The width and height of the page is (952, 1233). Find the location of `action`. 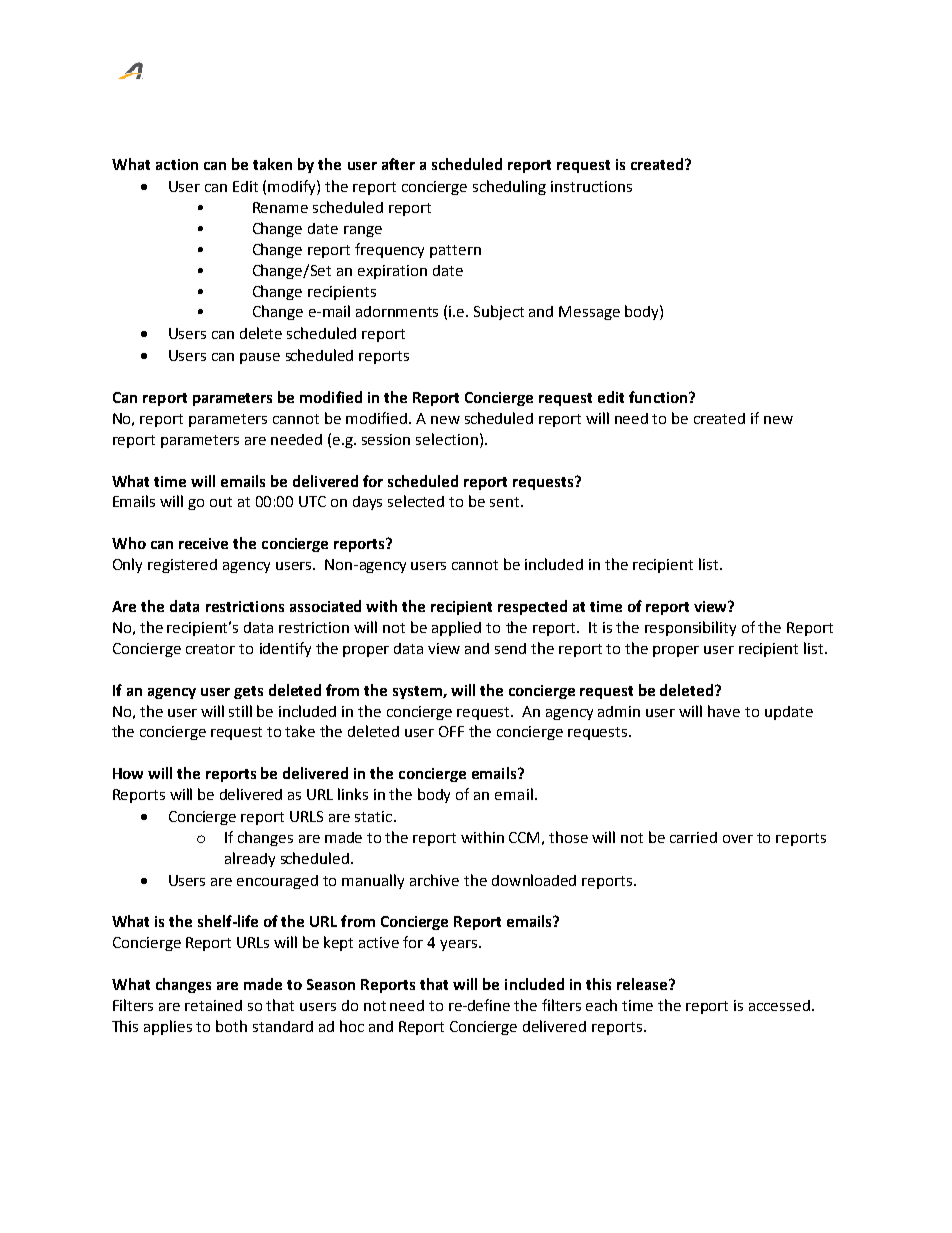

action is located at coordinates (177, 164).
